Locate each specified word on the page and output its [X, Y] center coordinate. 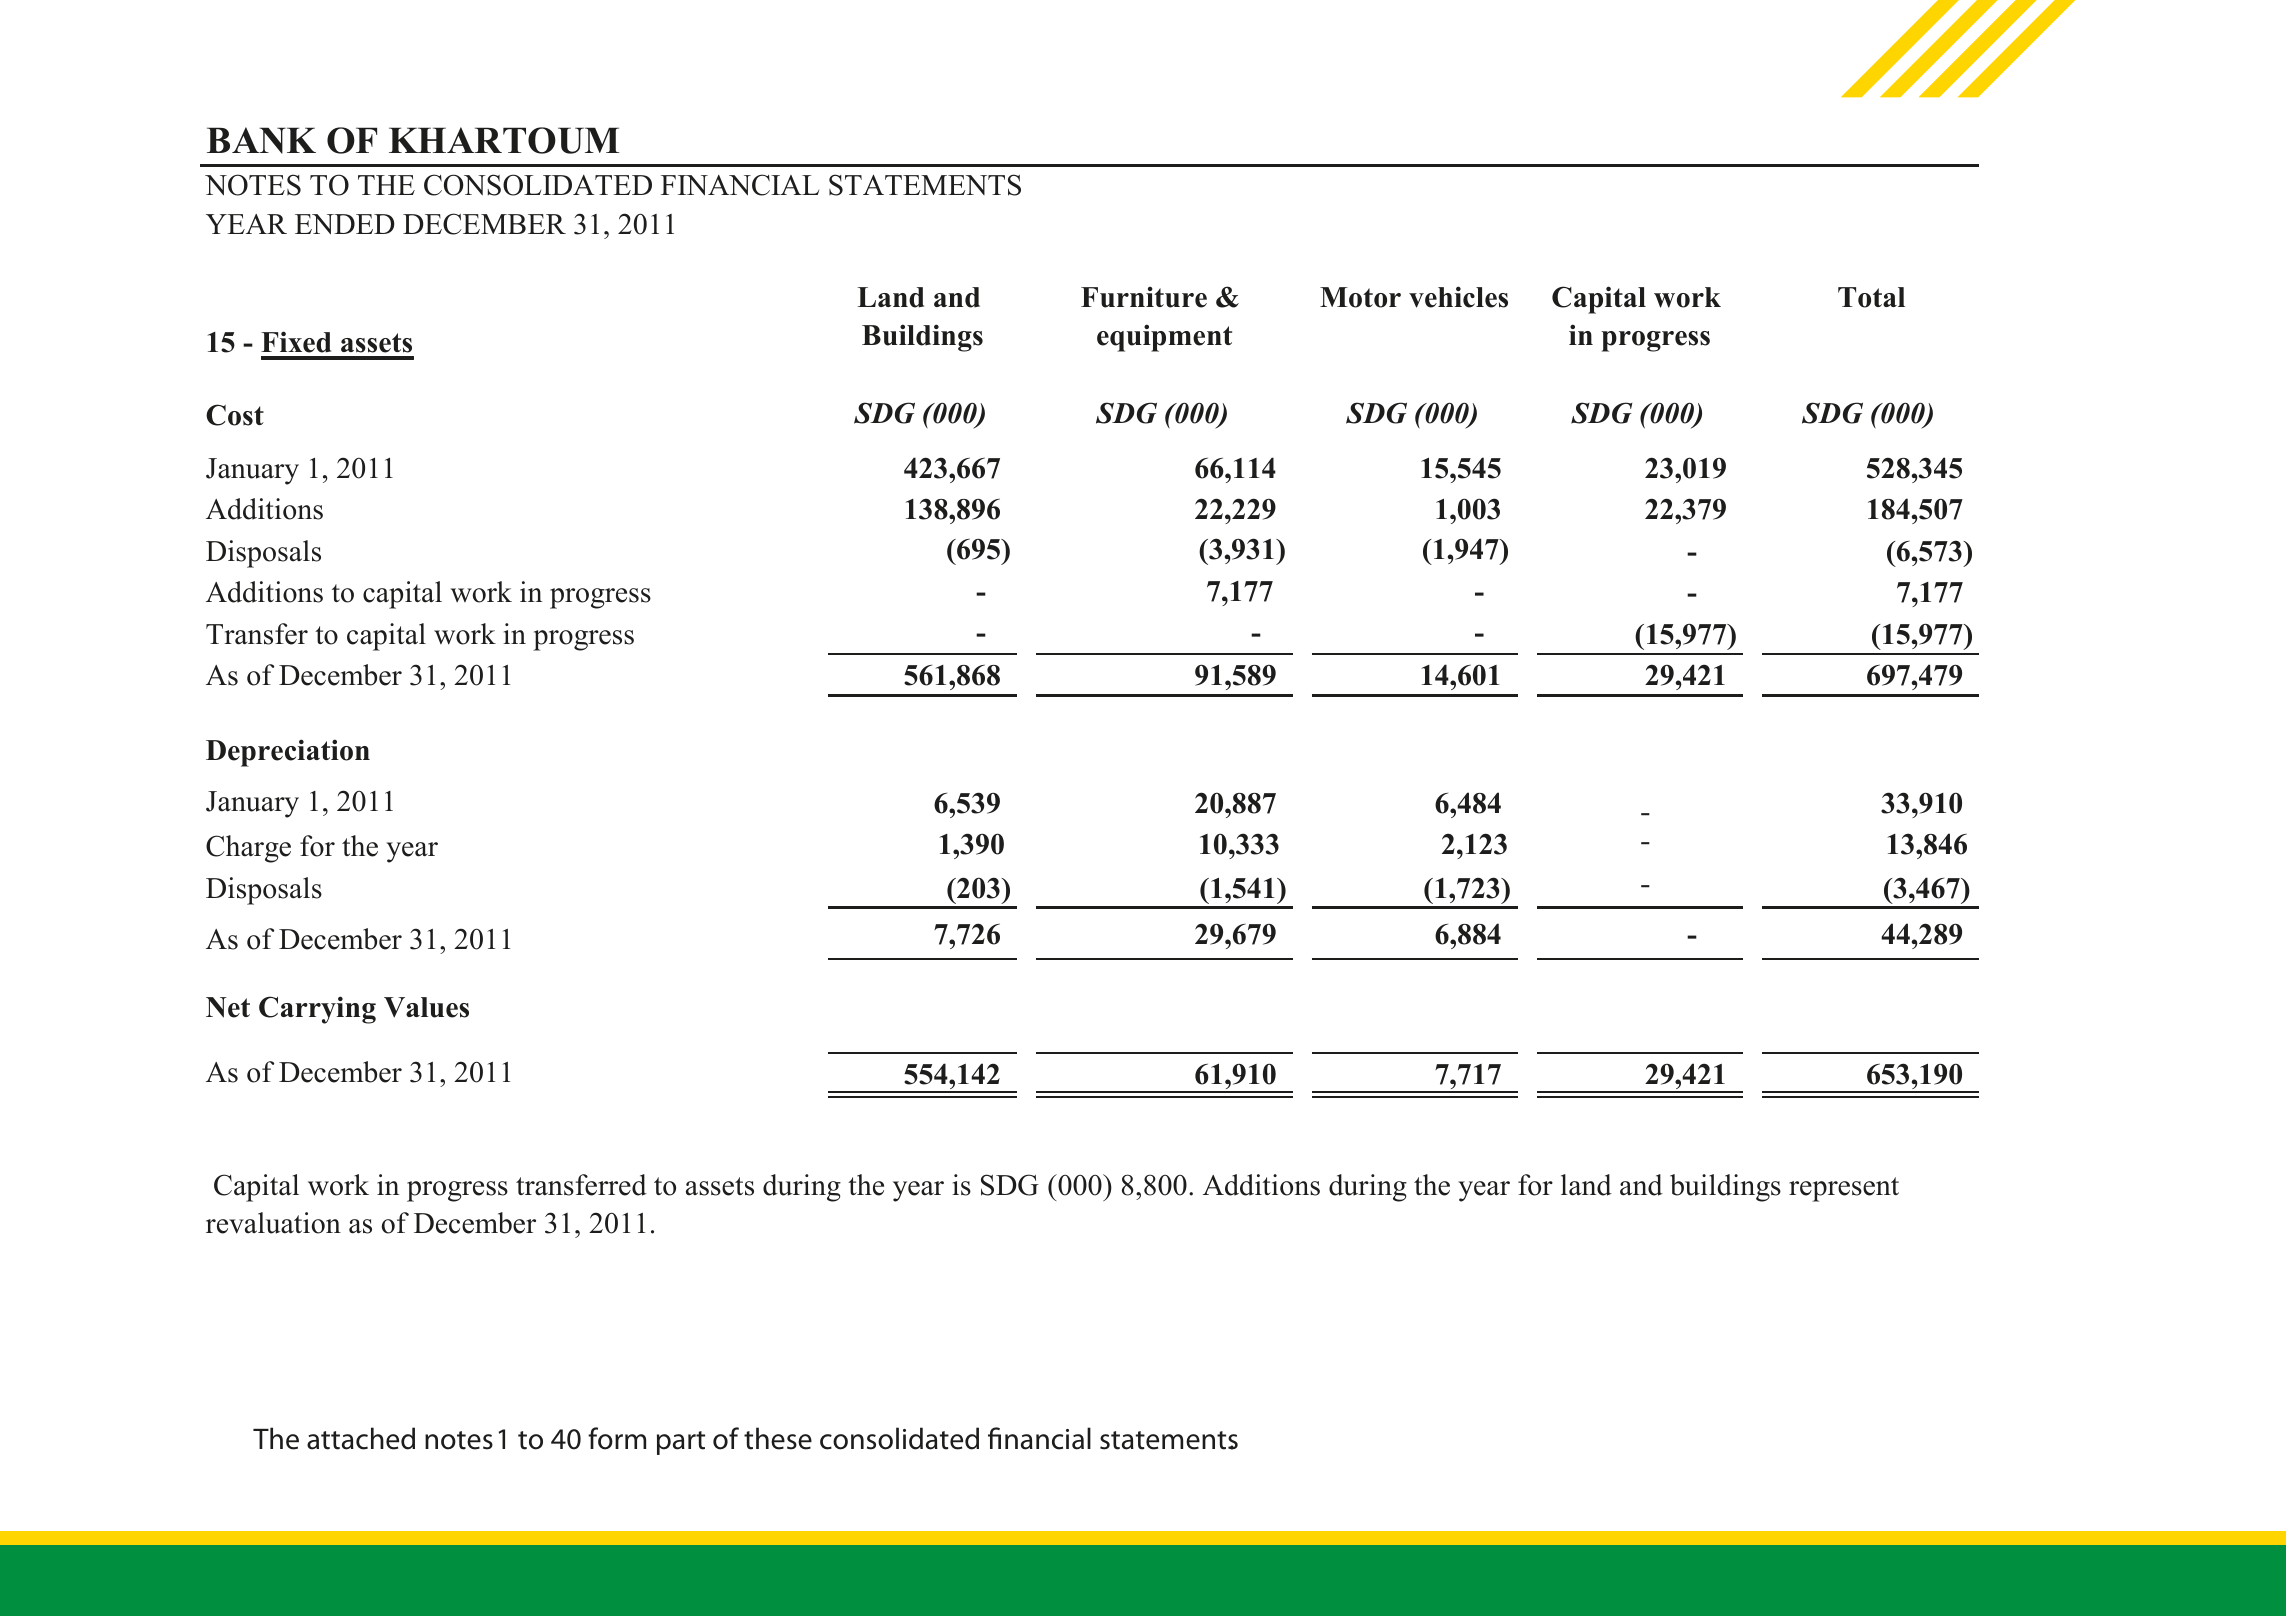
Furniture [1144, 297]
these [778, 1438]
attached [361, 1438]
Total [1871, 297]
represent [1844, 1189]
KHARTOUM [504, 140]
